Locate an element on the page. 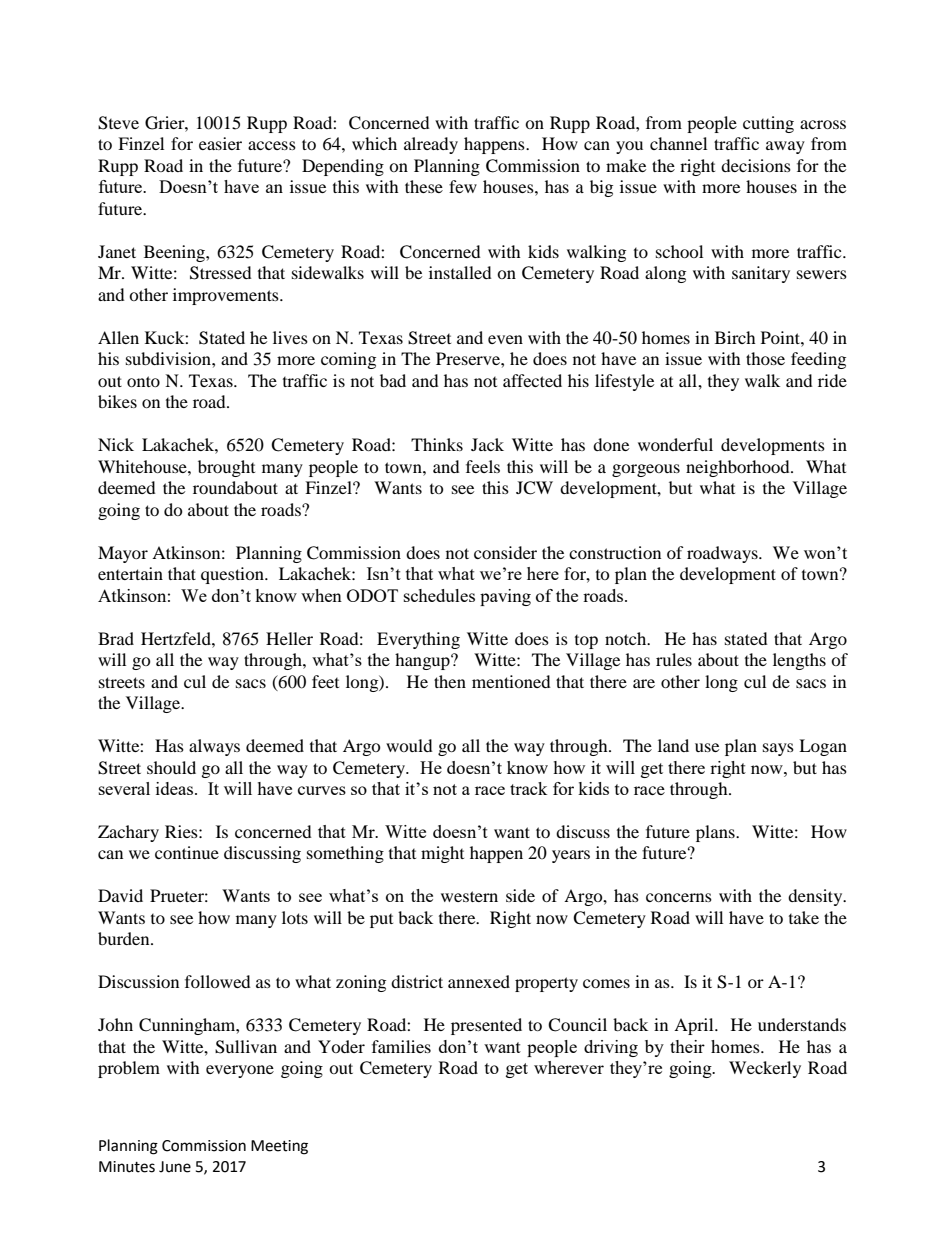 The image size is (952, 1233). ideas is located at coordinates (176, 788).
